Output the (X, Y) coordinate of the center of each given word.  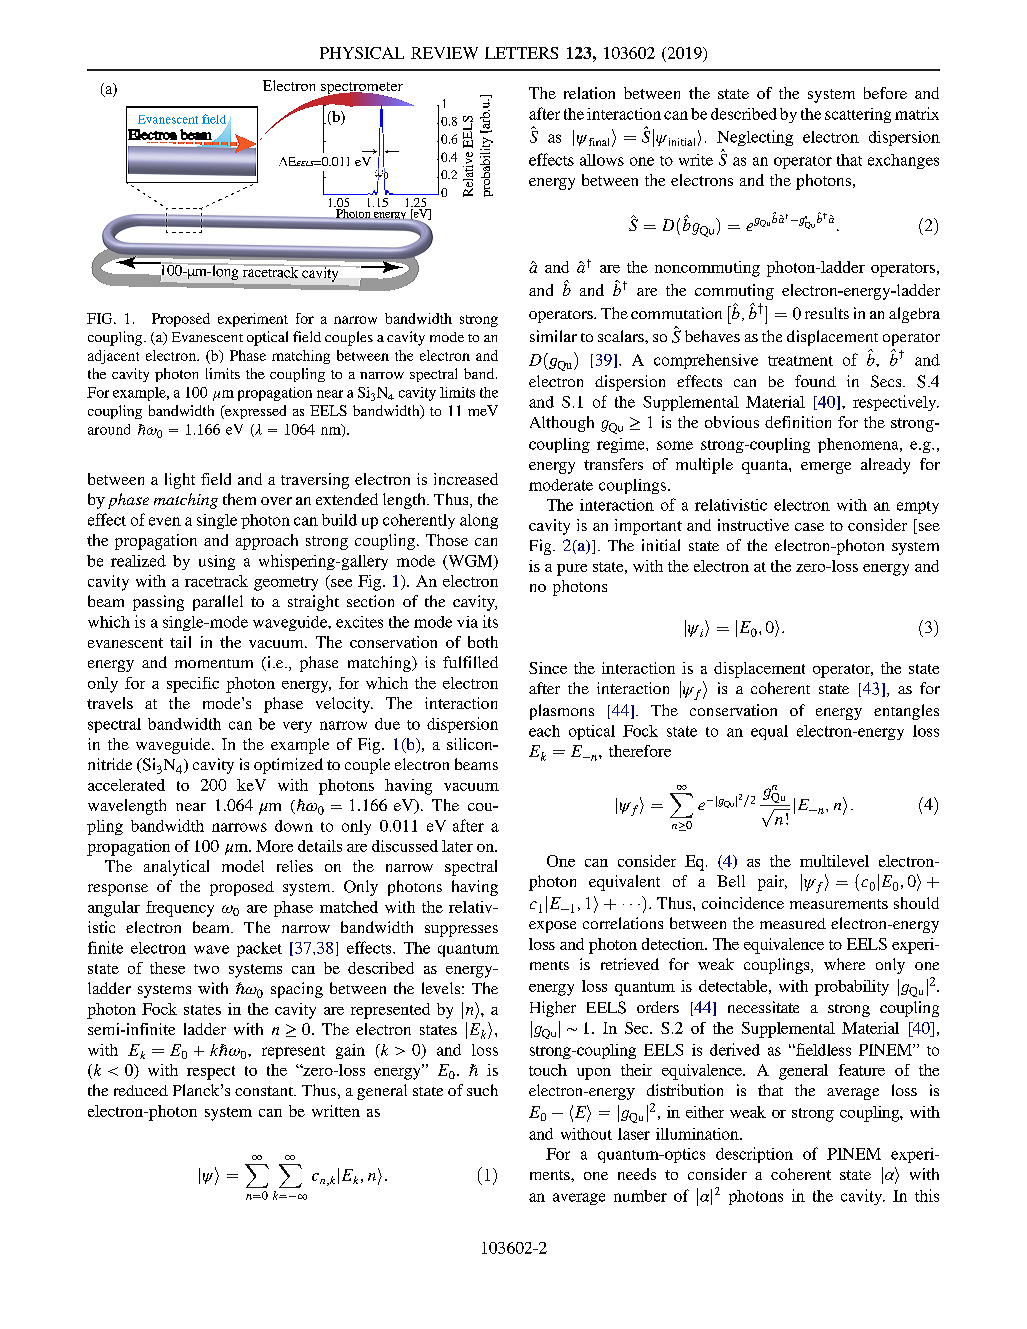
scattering (858, 115)
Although (562, 424)
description (754, 1155)
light (180, 481)
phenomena (859, 445)
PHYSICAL (362, 53)
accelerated (126, 785)
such (482, 1090)
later (457, 846)
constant (265, 1091)
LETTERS (521, 53)
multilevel (834, 861)
